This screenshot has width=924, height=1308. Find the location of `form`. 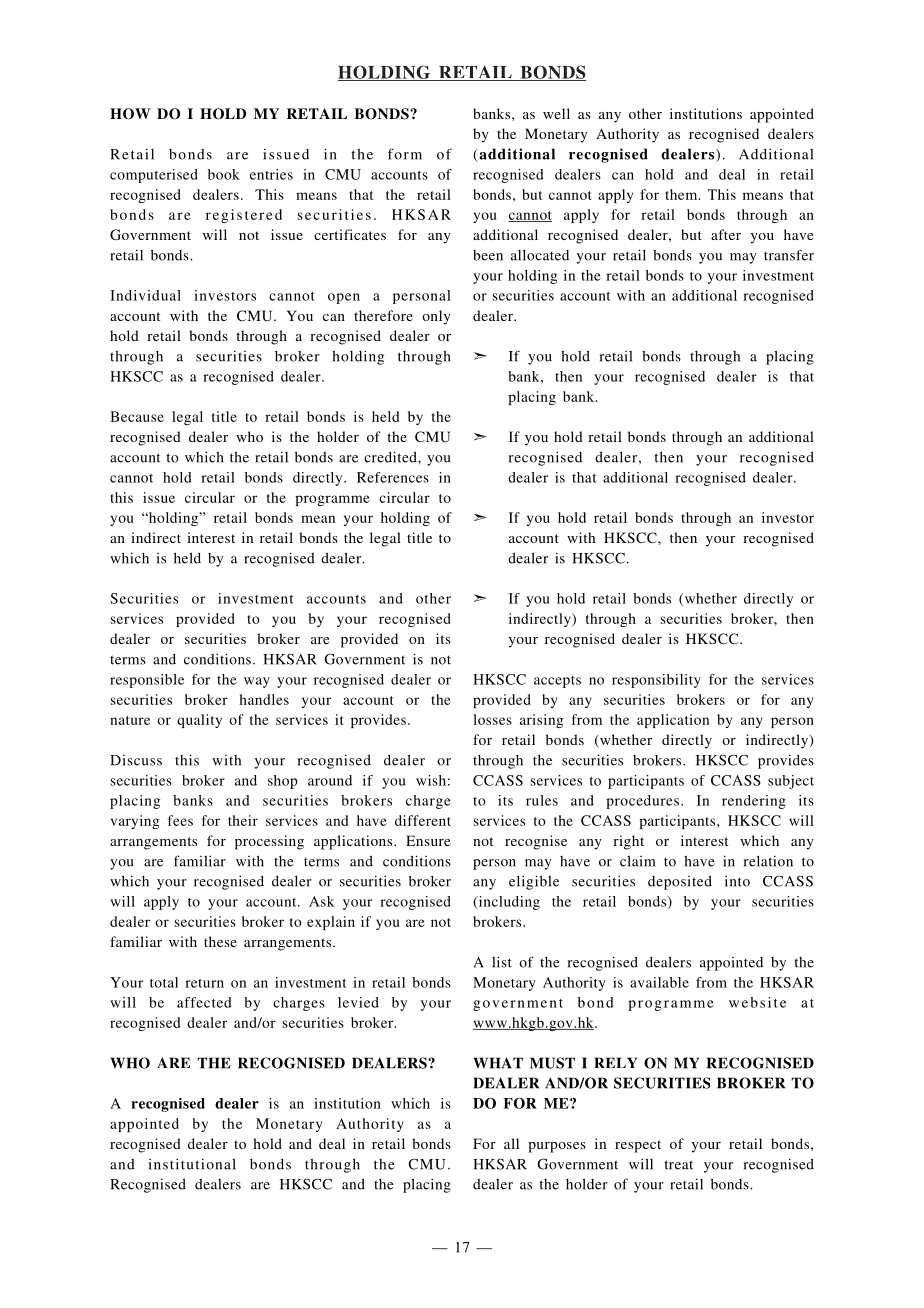

form is located at coordinates (405, 154).
